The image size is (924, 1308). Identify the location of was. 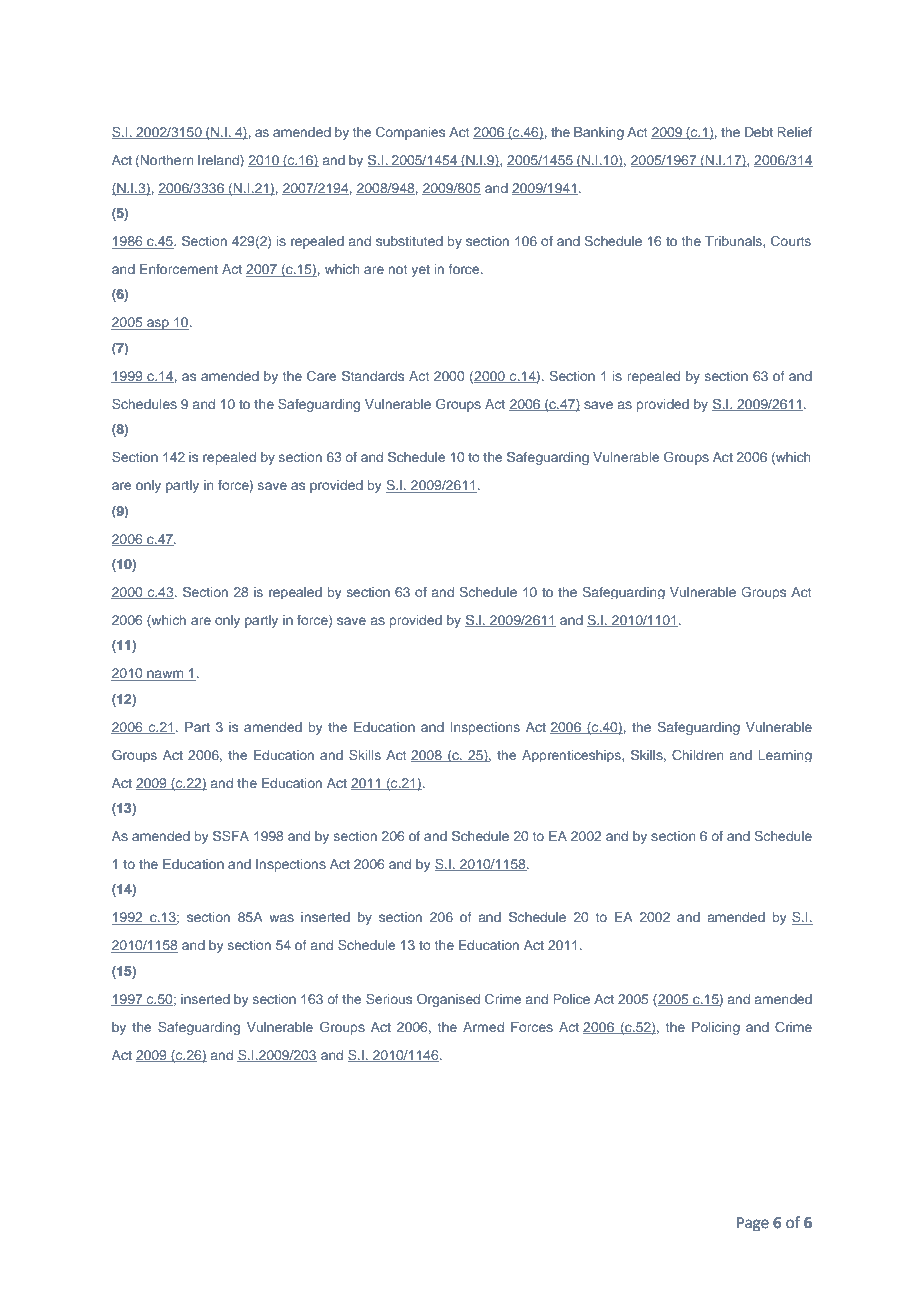
(281, 918).
